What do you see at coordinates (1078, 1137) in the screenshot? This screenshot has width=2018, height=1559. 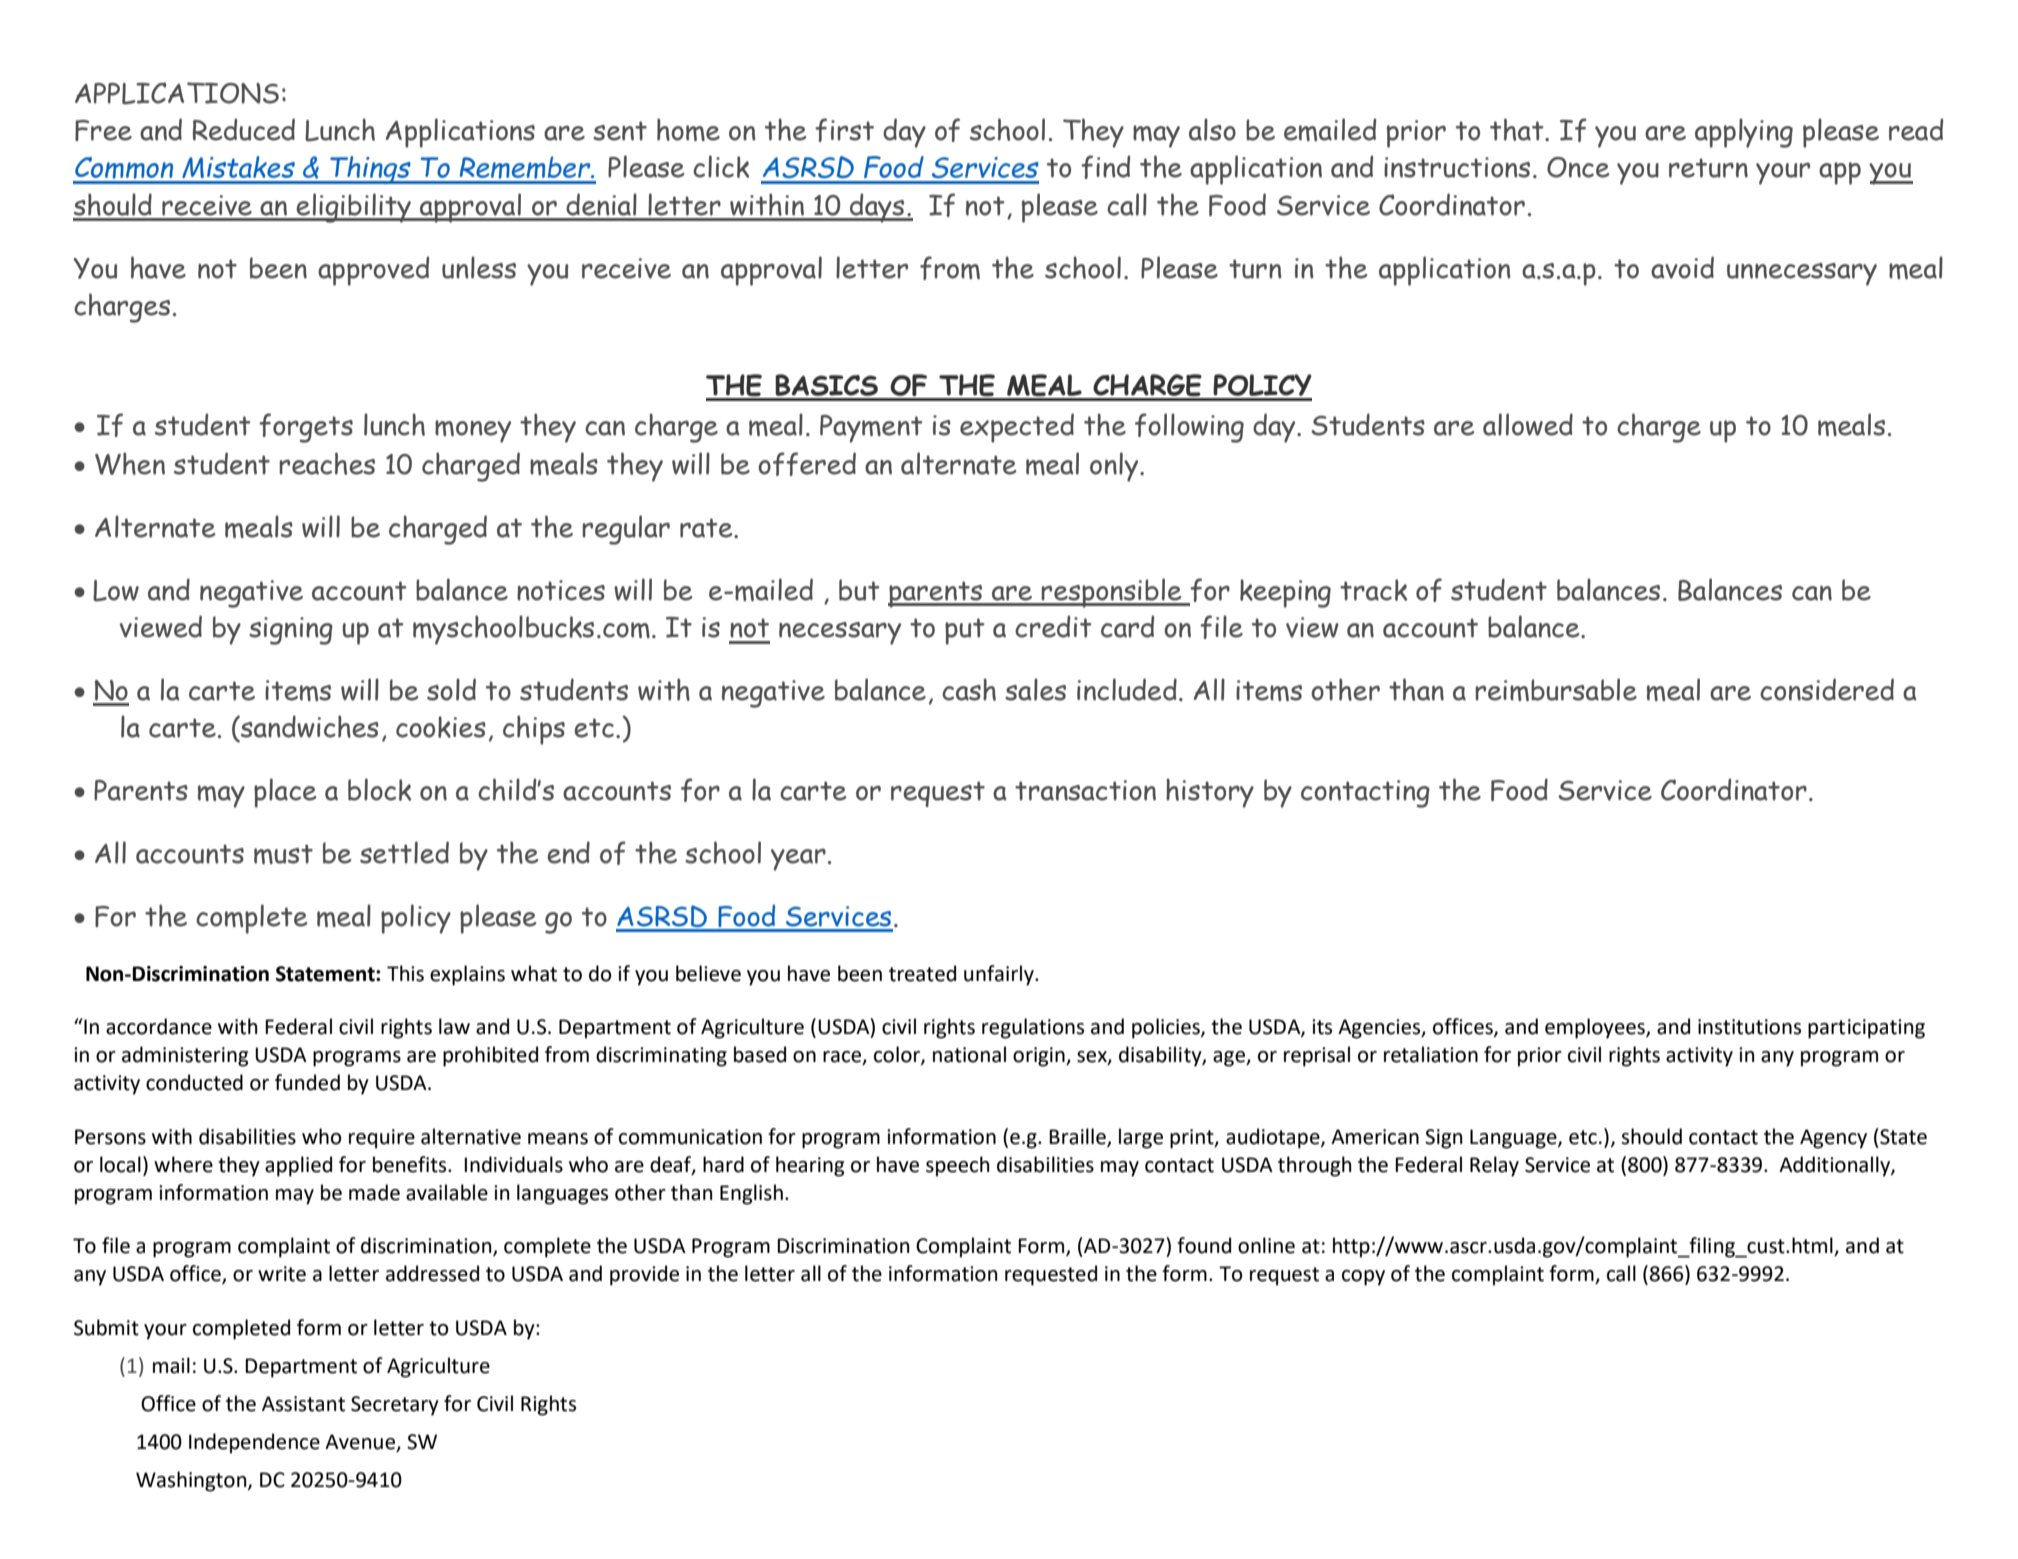 I see `Braille` at bounding box center [1078, 1137].
